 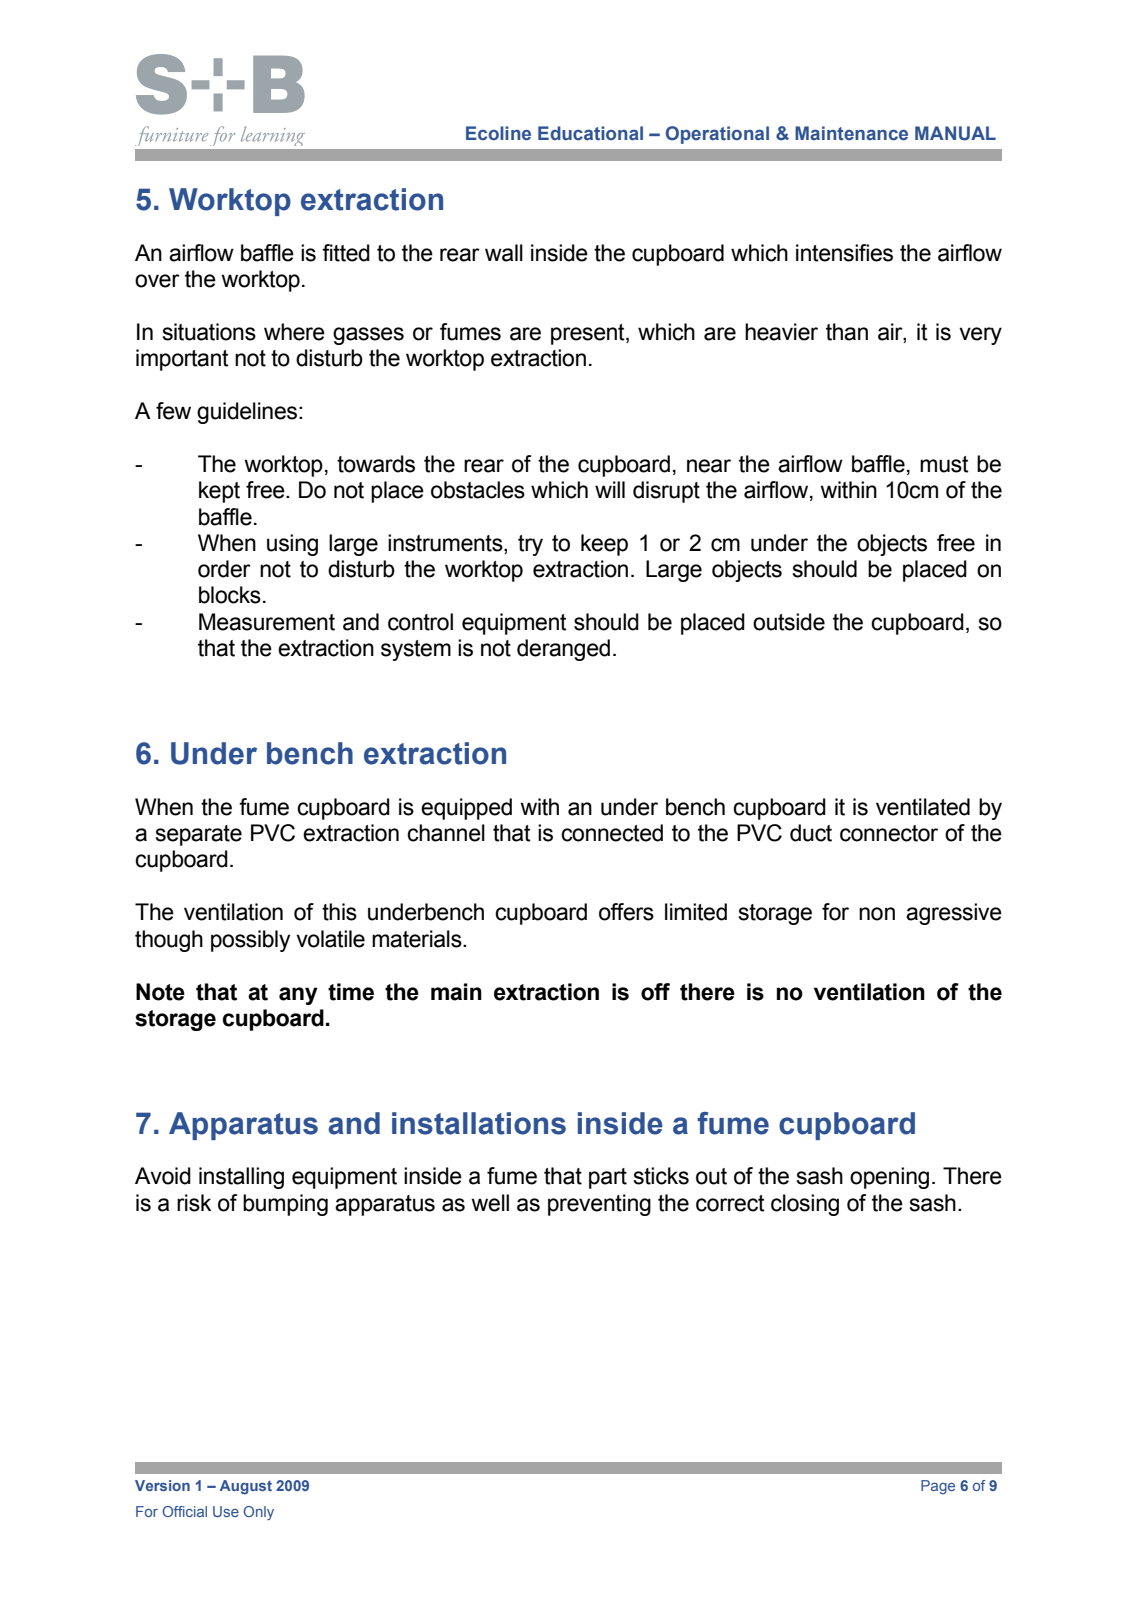 I want to click on must, so click(x=944, y=464).
